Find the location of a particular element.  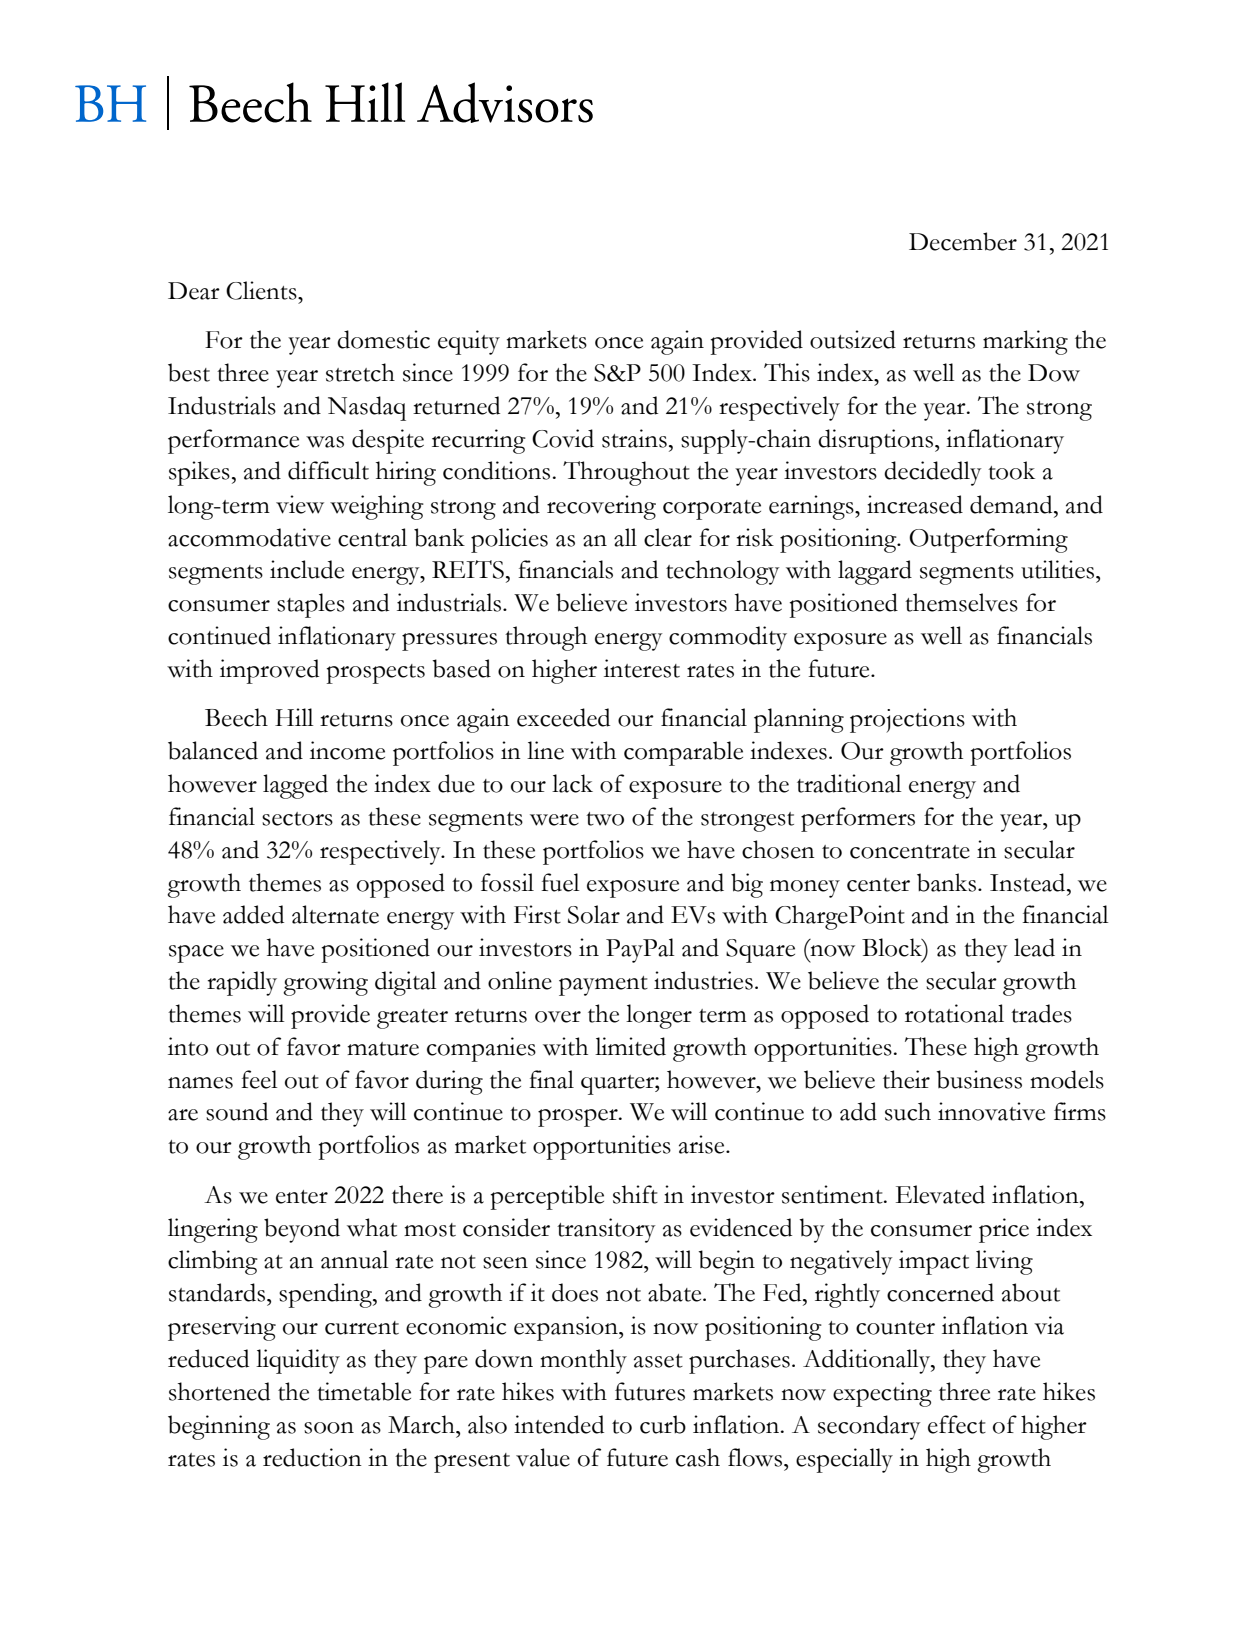

Clients is located at coordinates (262, 290).
